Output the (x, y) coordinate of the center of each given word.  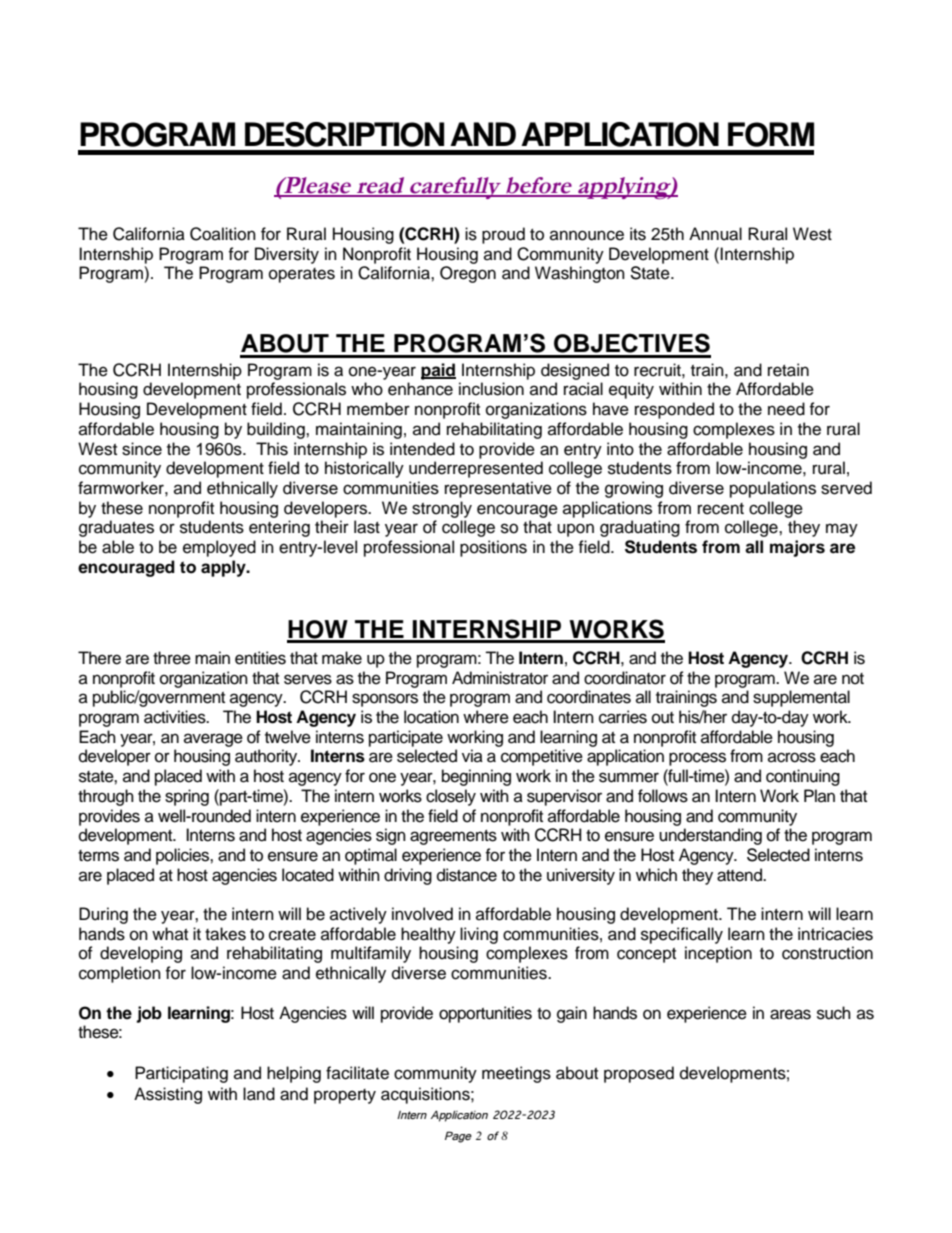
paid (438, 371)
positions (493, 548)
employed (219, 548)
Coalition (223, 234)
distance (467, 875)
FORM (771, 134)
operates (302, 275)
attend (740, 875)
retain (788, 370)
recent (721, 509)
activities (176, 717)
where (486, 717)
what (170, 933)
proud (503, 235)
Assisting (168, 1095)
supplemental (801, 698)
